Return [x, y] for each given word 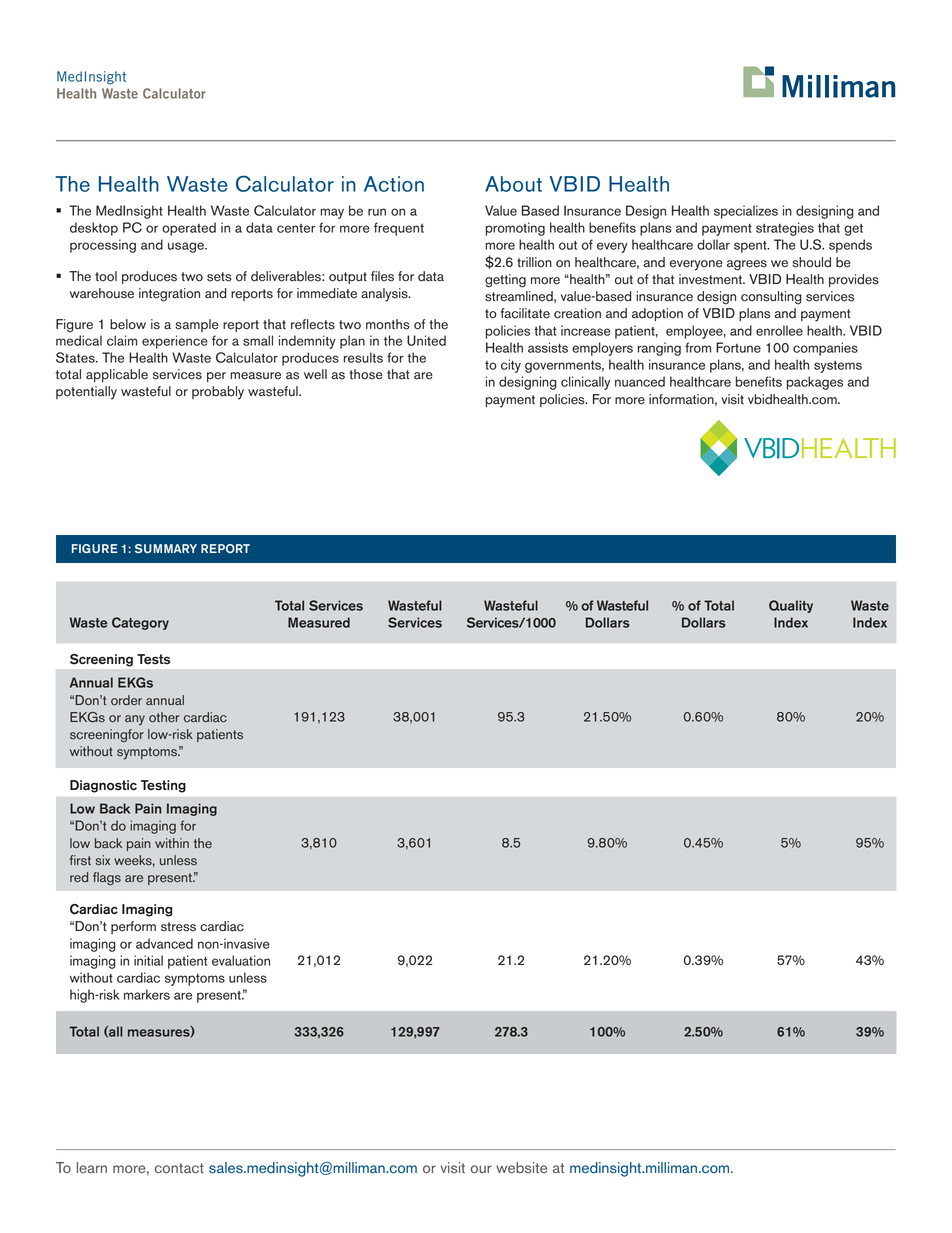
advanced [164, 943]
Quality [791, 606]
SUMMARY [166, 548]
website [521, 1168]
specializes [746, 212]
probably [218, 393]
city [511, 366]
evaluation [241, 960]
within [172, 843]
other [164, 717]
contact [179, 1168]
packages [815, 383]
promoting [515, 229]
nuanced [640, 381]
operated [189, 229]
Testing [163, 786]
